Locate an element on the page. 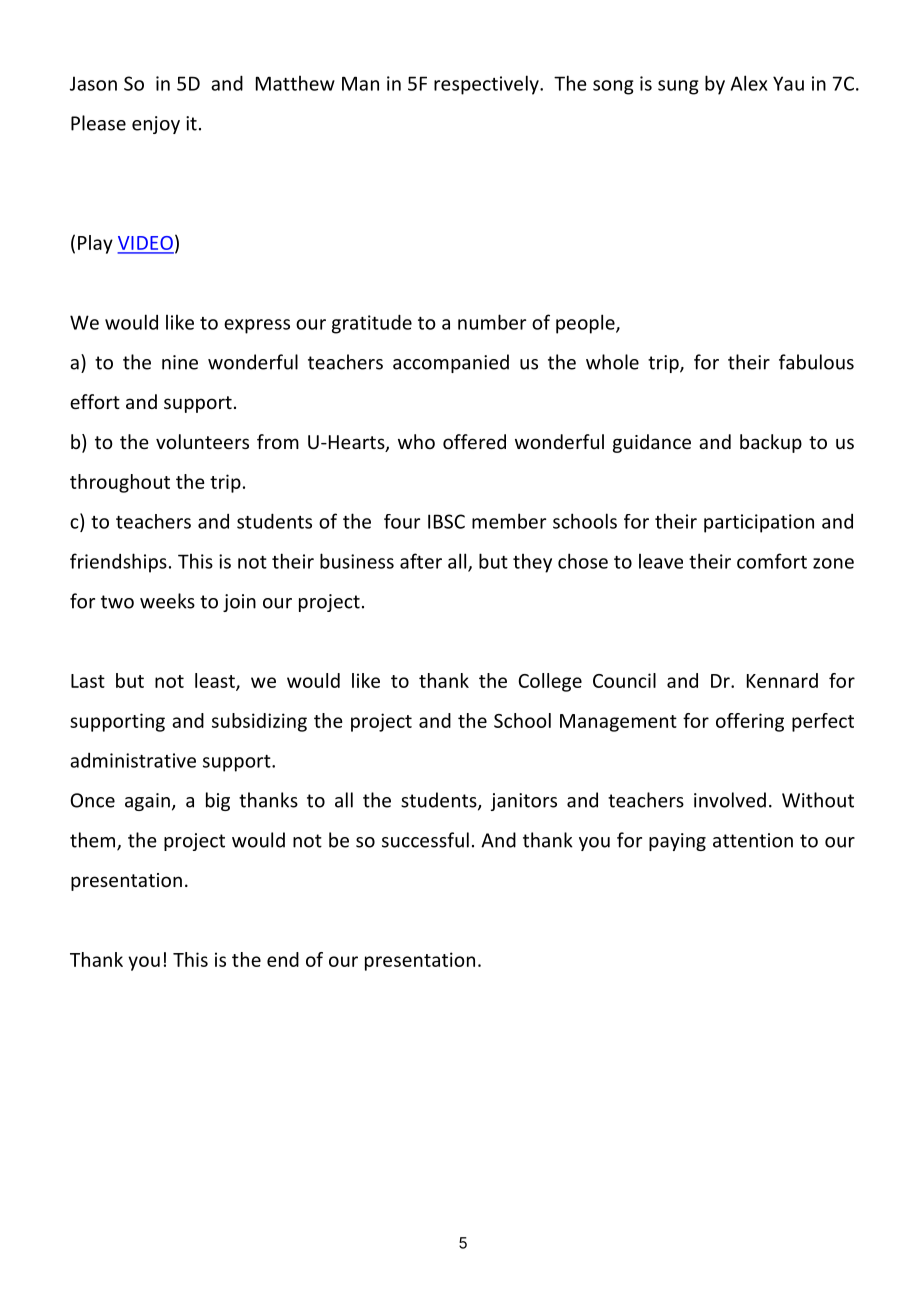 This document has width=924, height=1308. volunteers is located at coordinates (202, 441).
